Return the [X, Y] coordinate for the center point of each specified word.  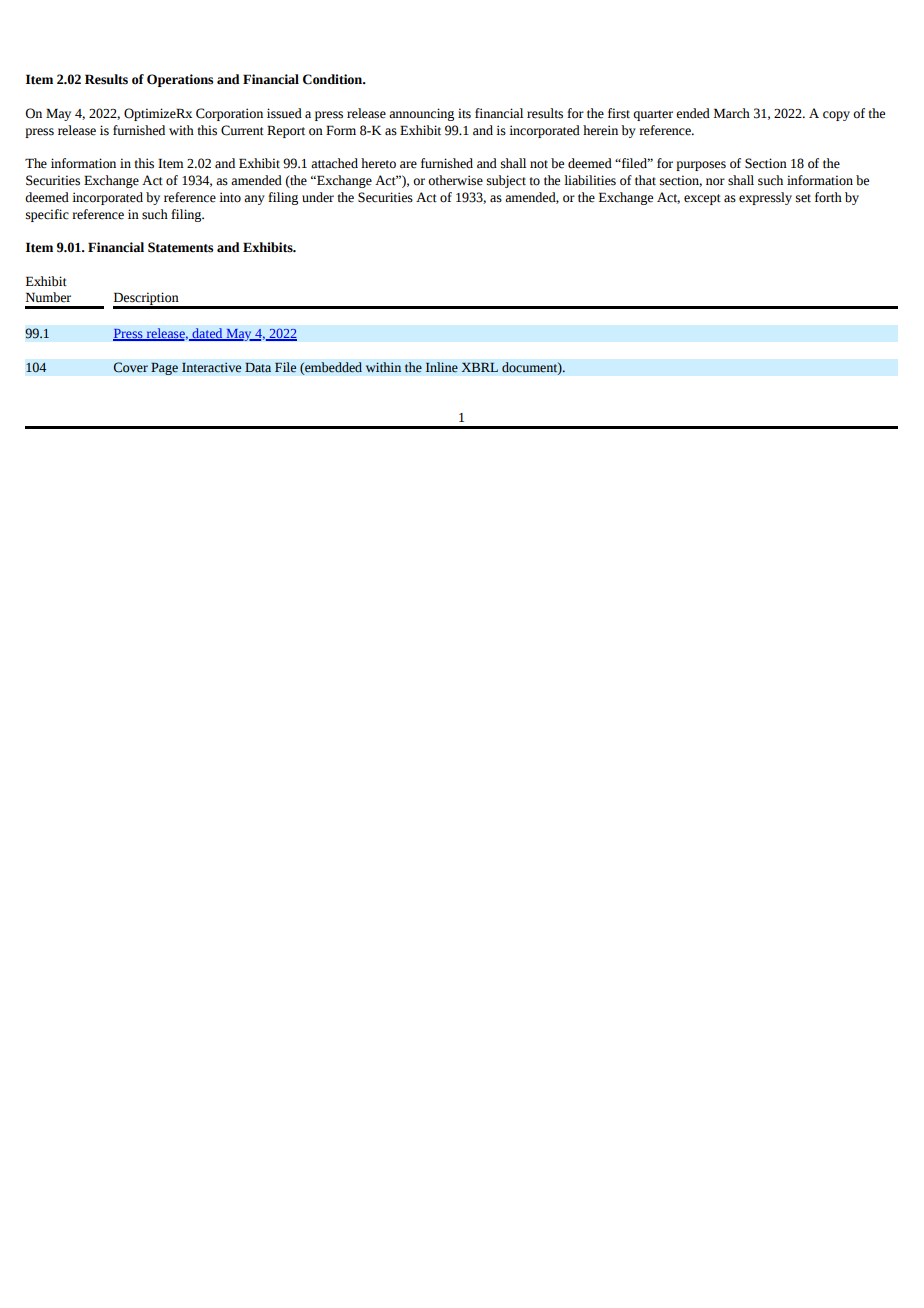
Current [242, 130]
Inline [442, 367]
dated [207, 334]
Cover [131, 367]
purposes [701, 166]
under [318, 197]
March [732, 113]
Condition [334, 79]
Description [147, 300]
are [408, 165]
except [702, 199]
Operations [180, 80]
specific [47, 215]
